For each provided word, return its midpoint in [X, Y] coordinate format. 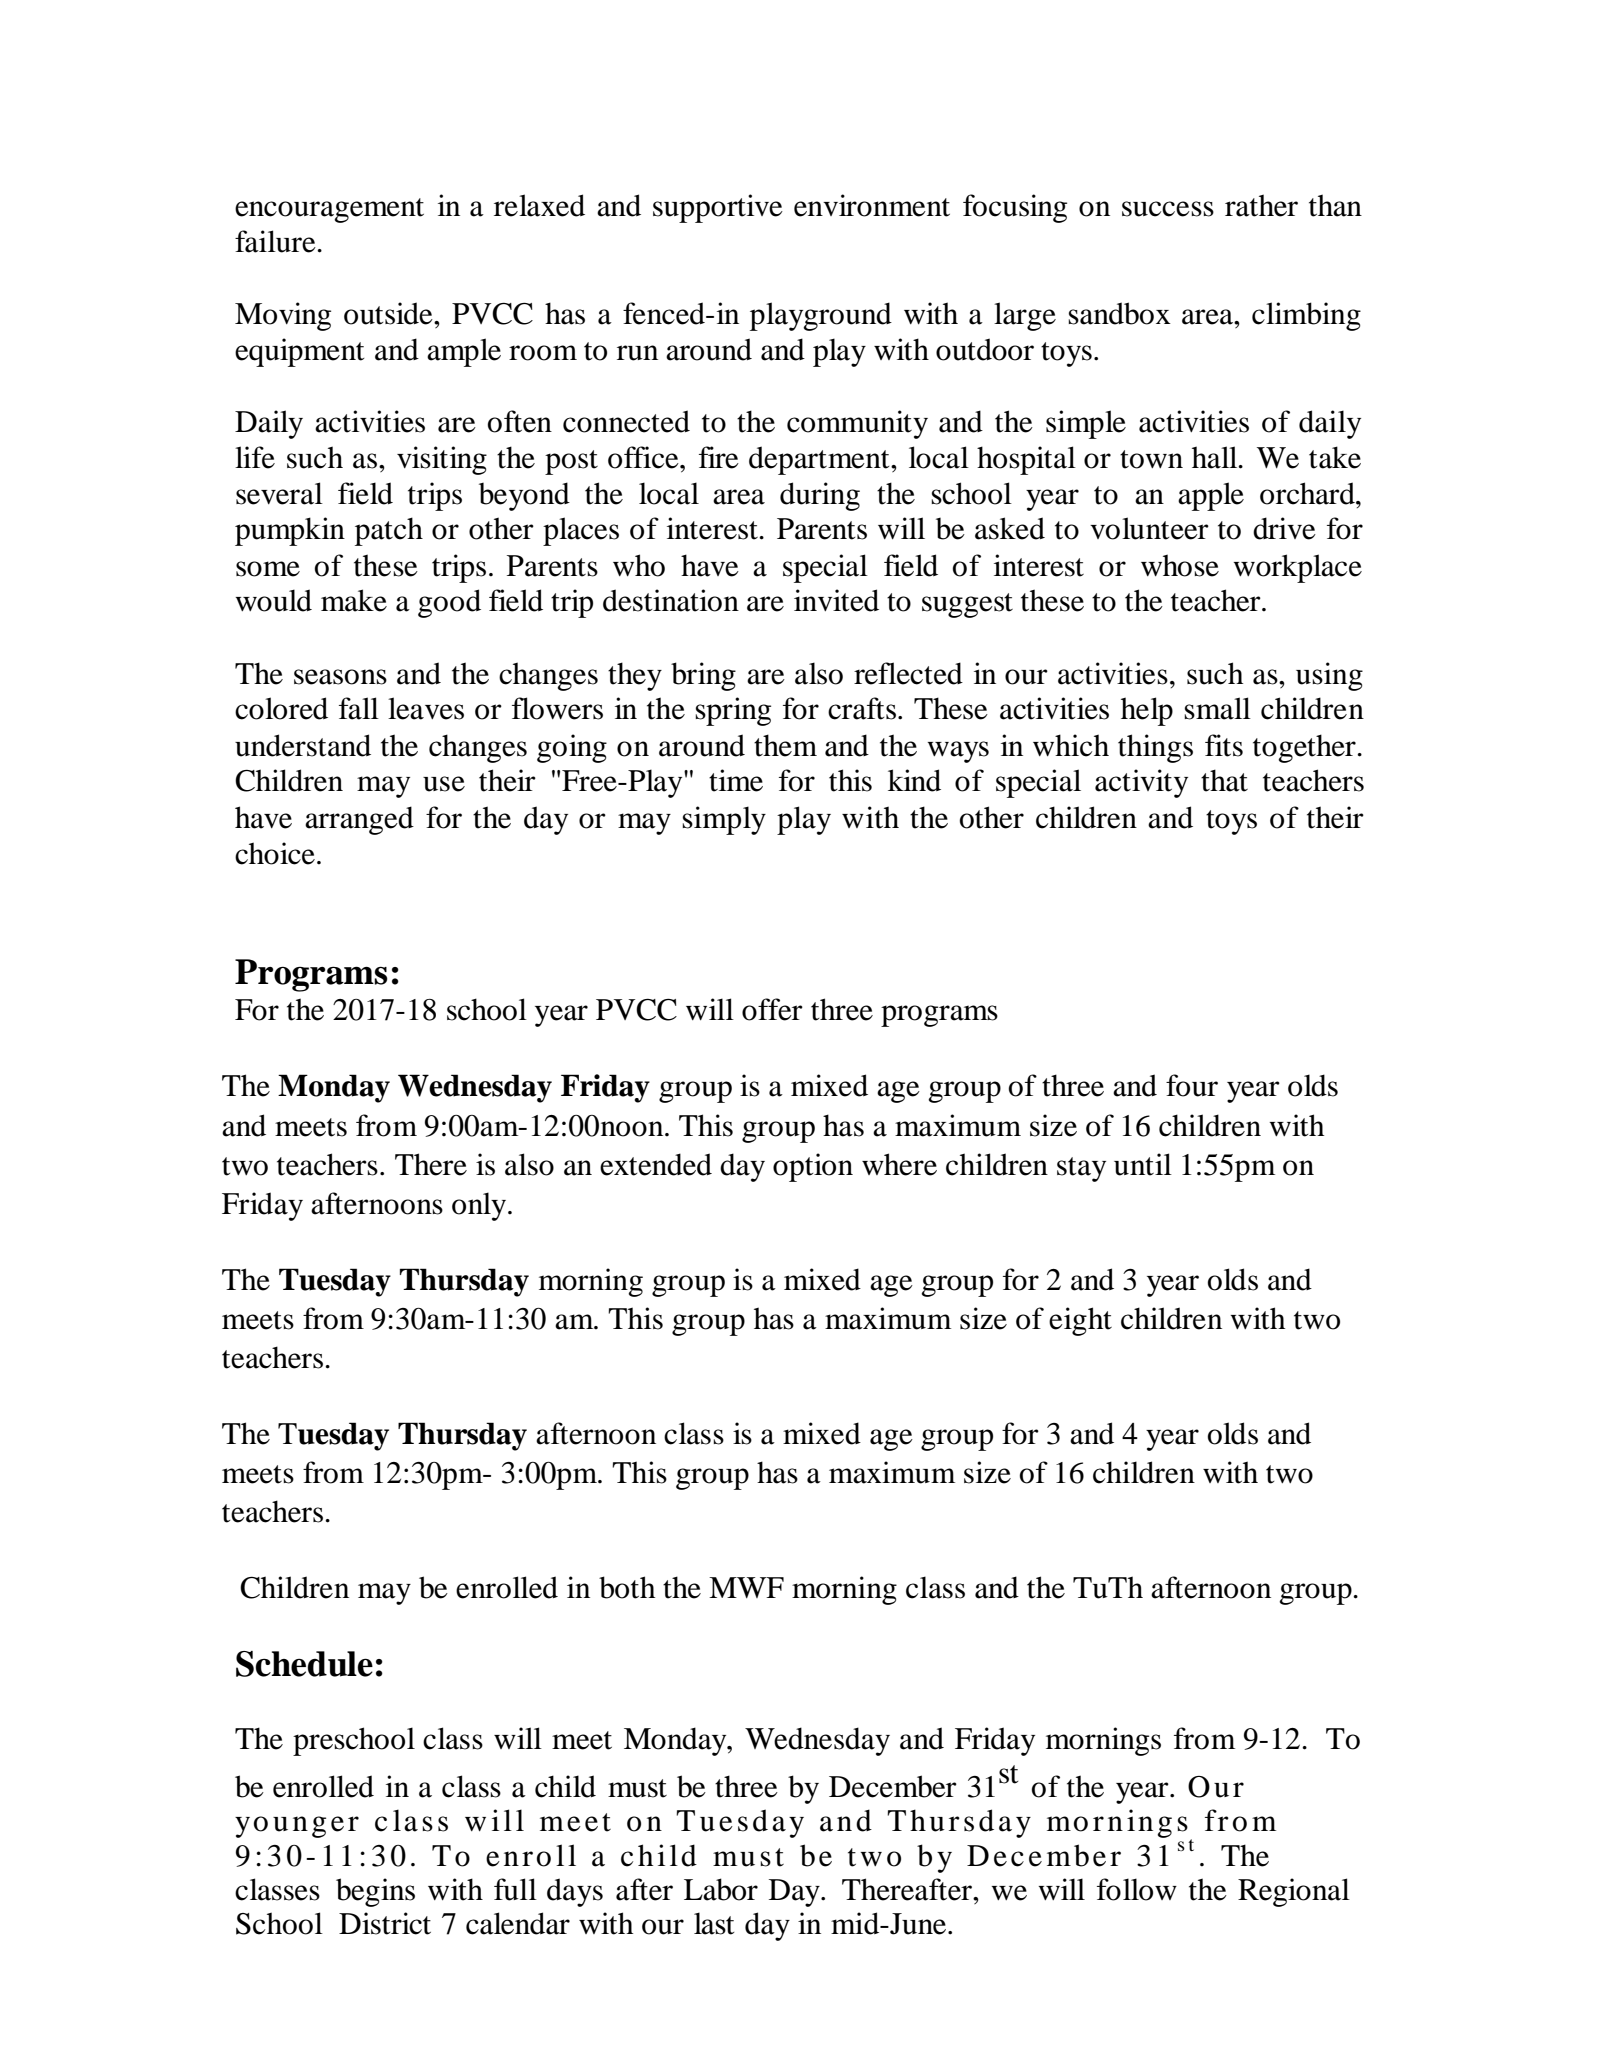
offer [772, 1009]
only [479, 1206]
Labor [721, 1889]
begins [375, 1892]
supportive [718, 208]
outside [389, 313]
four [1192, 1085]
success [1168, 209]
